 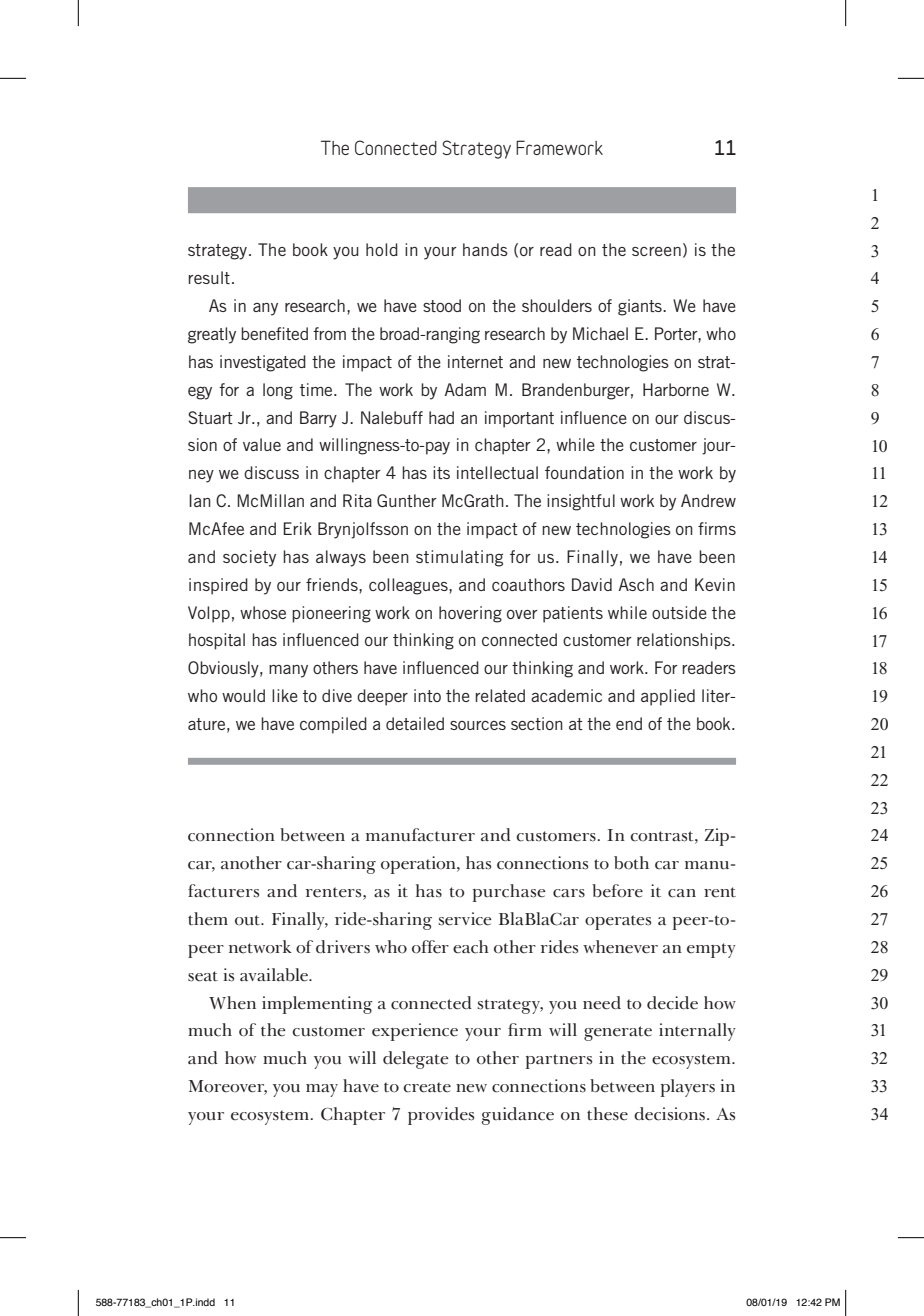 I want to click on both, so click(x=631, y=863).
